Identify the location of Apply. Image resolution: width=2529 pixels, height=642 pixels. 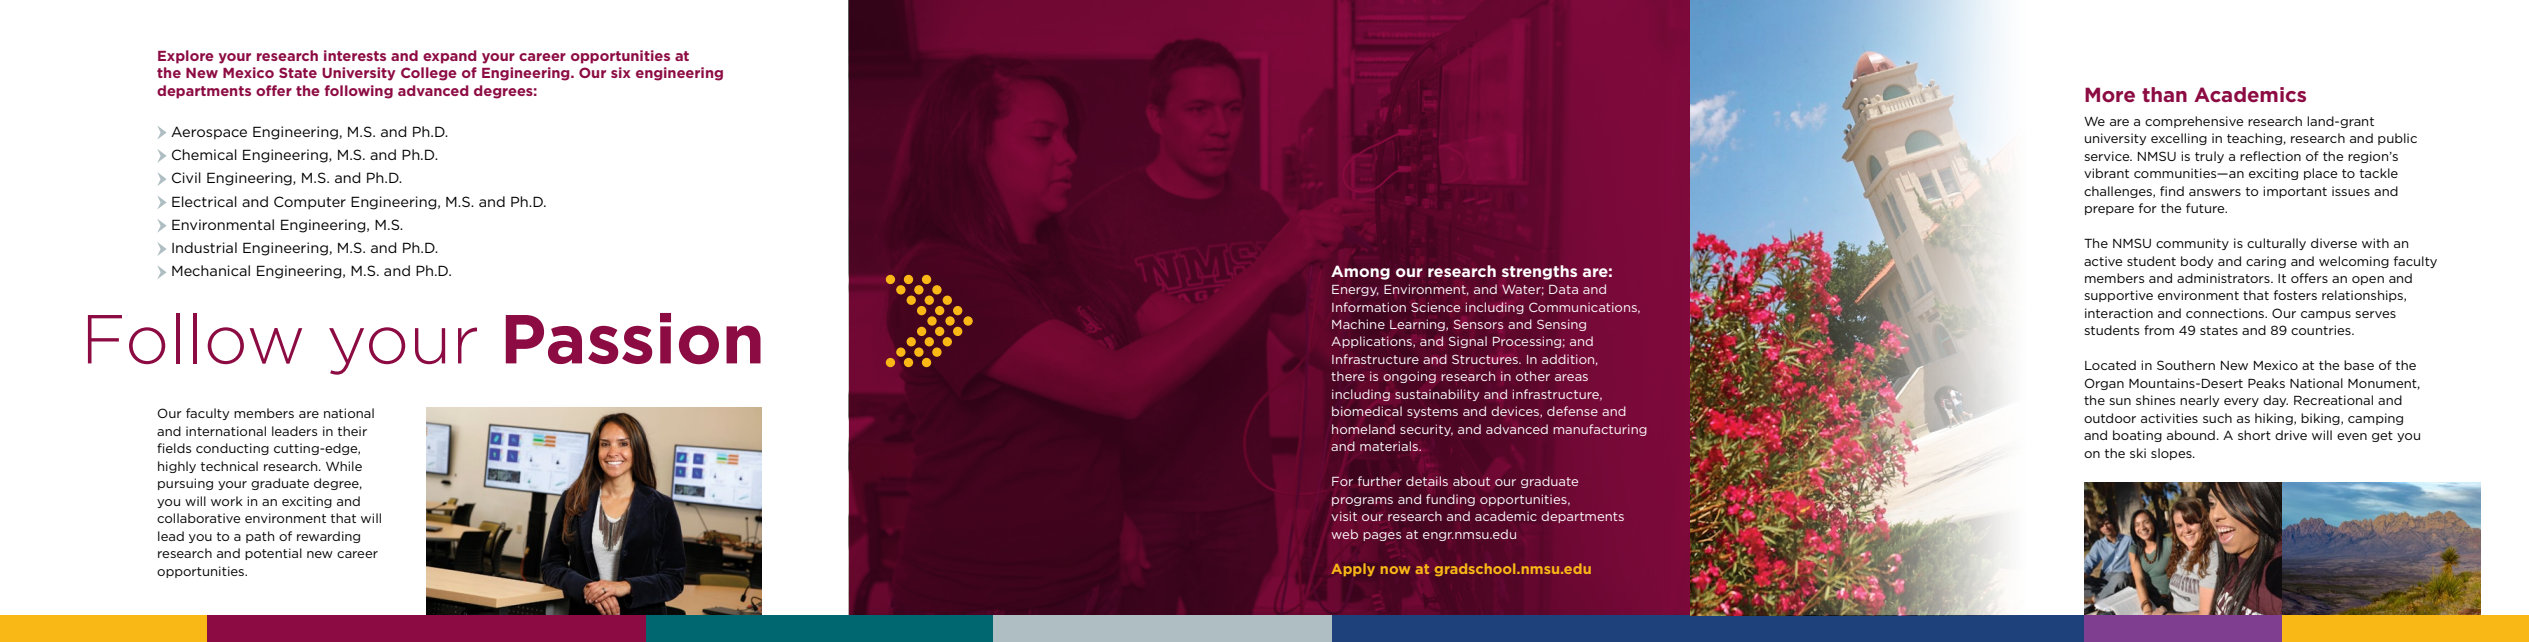
(1353, 569).
